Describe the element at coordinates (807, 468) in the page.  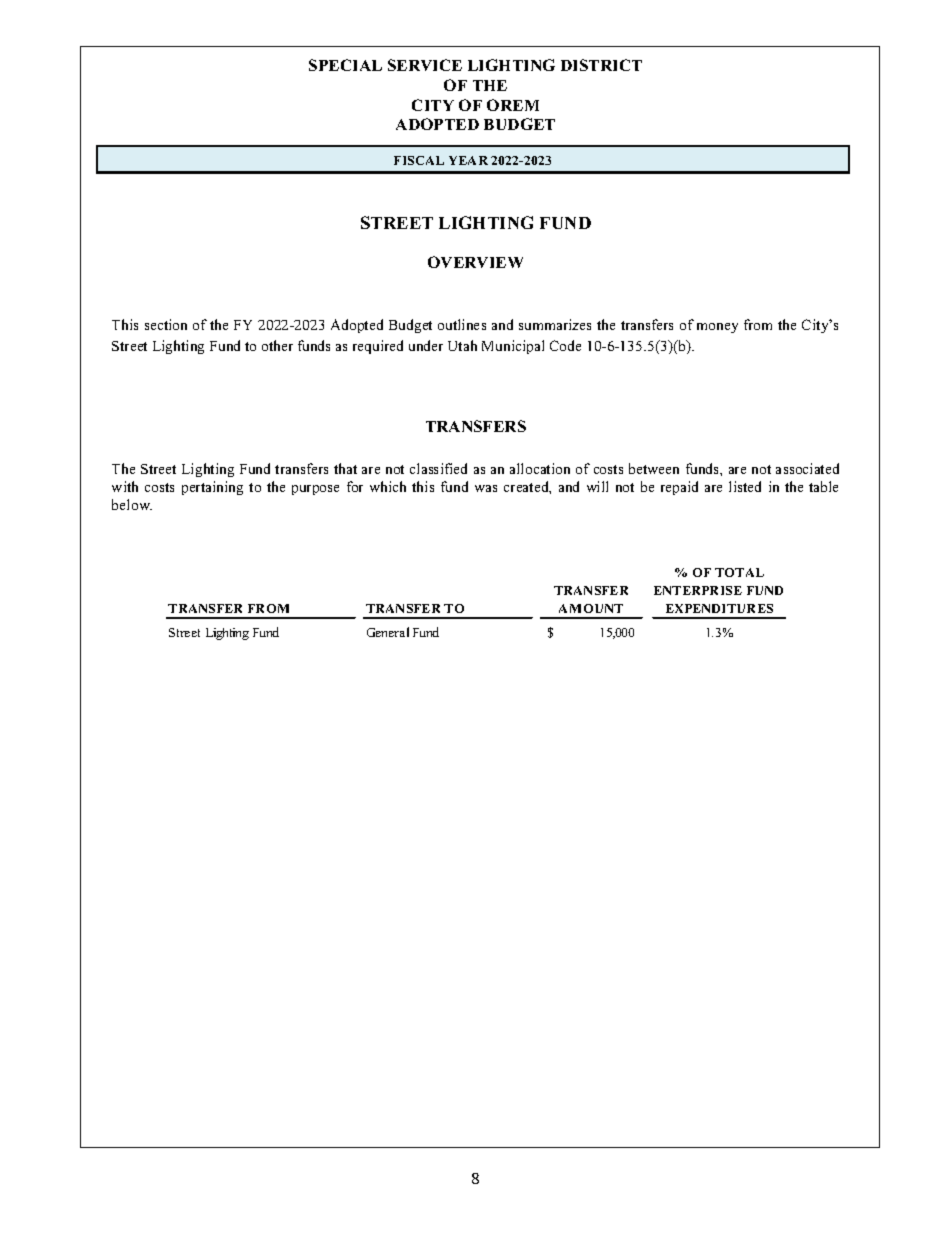
I see `associated` at that location.
